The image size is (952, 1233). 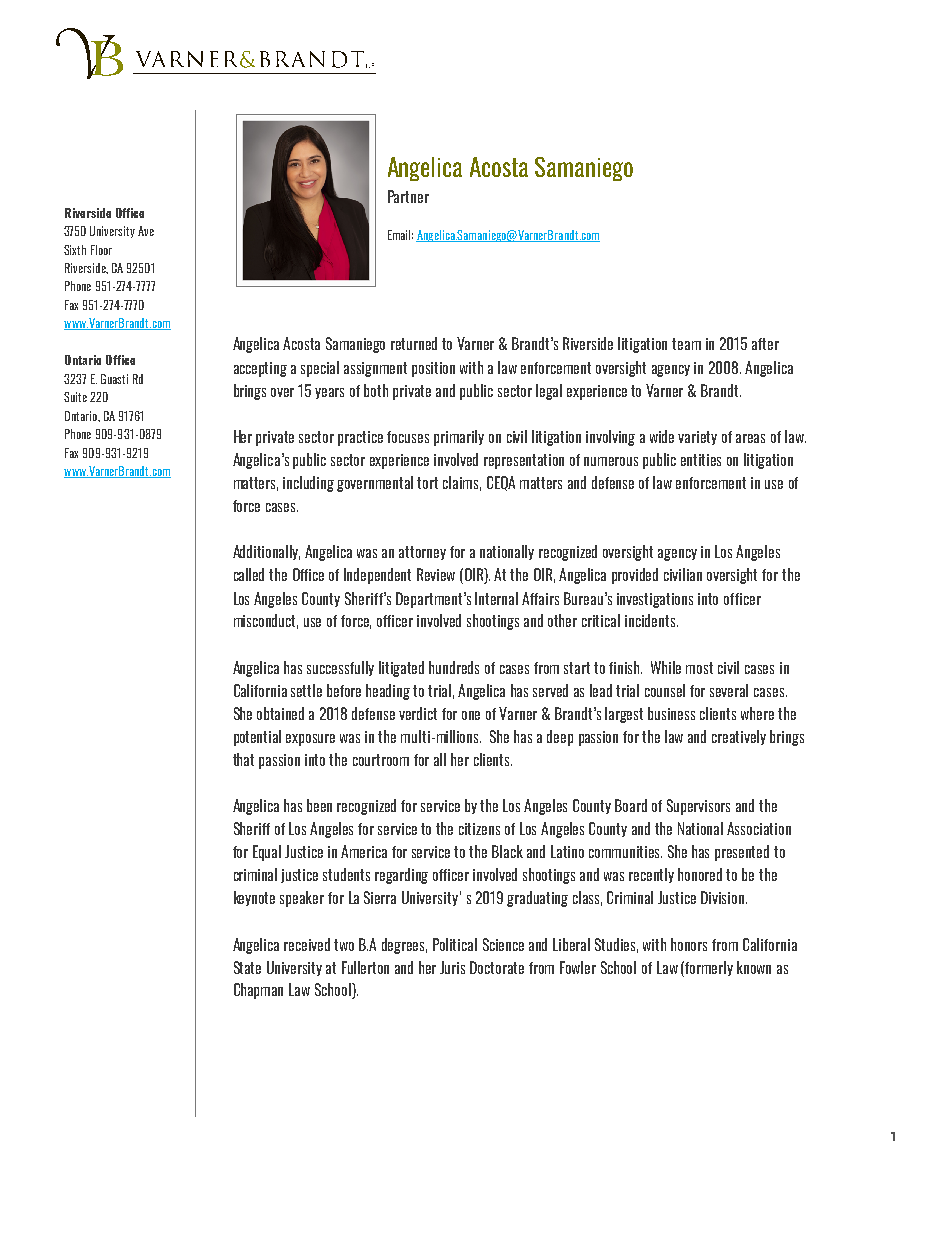 I want to click on entities, so click(x=701, y=460).
